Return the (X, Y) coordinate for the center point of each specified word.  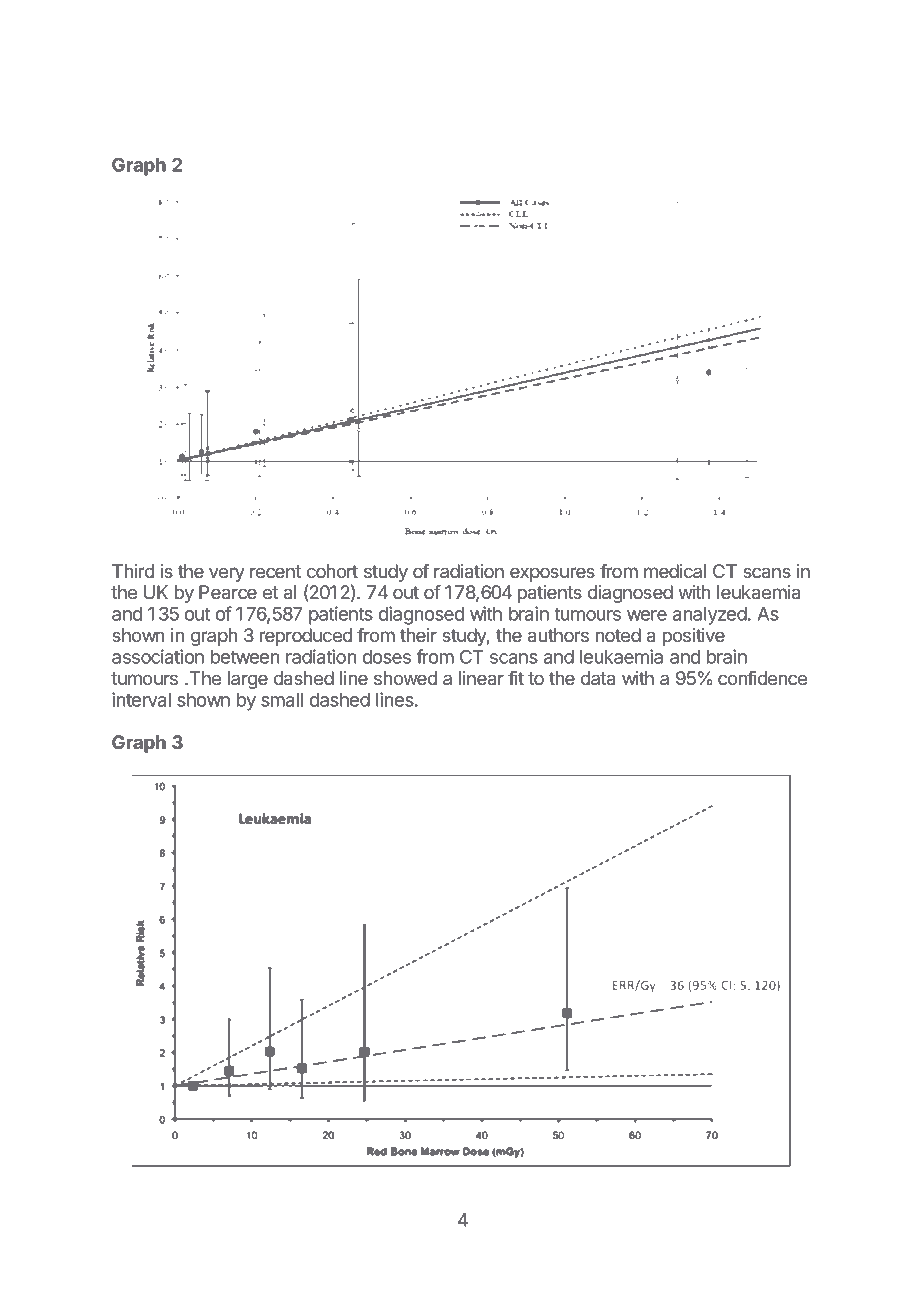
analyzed (710, 616)
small (282, 700)
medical (675, 571)
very (227, 574)
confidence (762, 678)
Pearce (228, 592)
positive (694, 637)
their (418, 635)
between (245, 657)
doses (387, 657)
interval (141, 699)
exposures (552, 574)
